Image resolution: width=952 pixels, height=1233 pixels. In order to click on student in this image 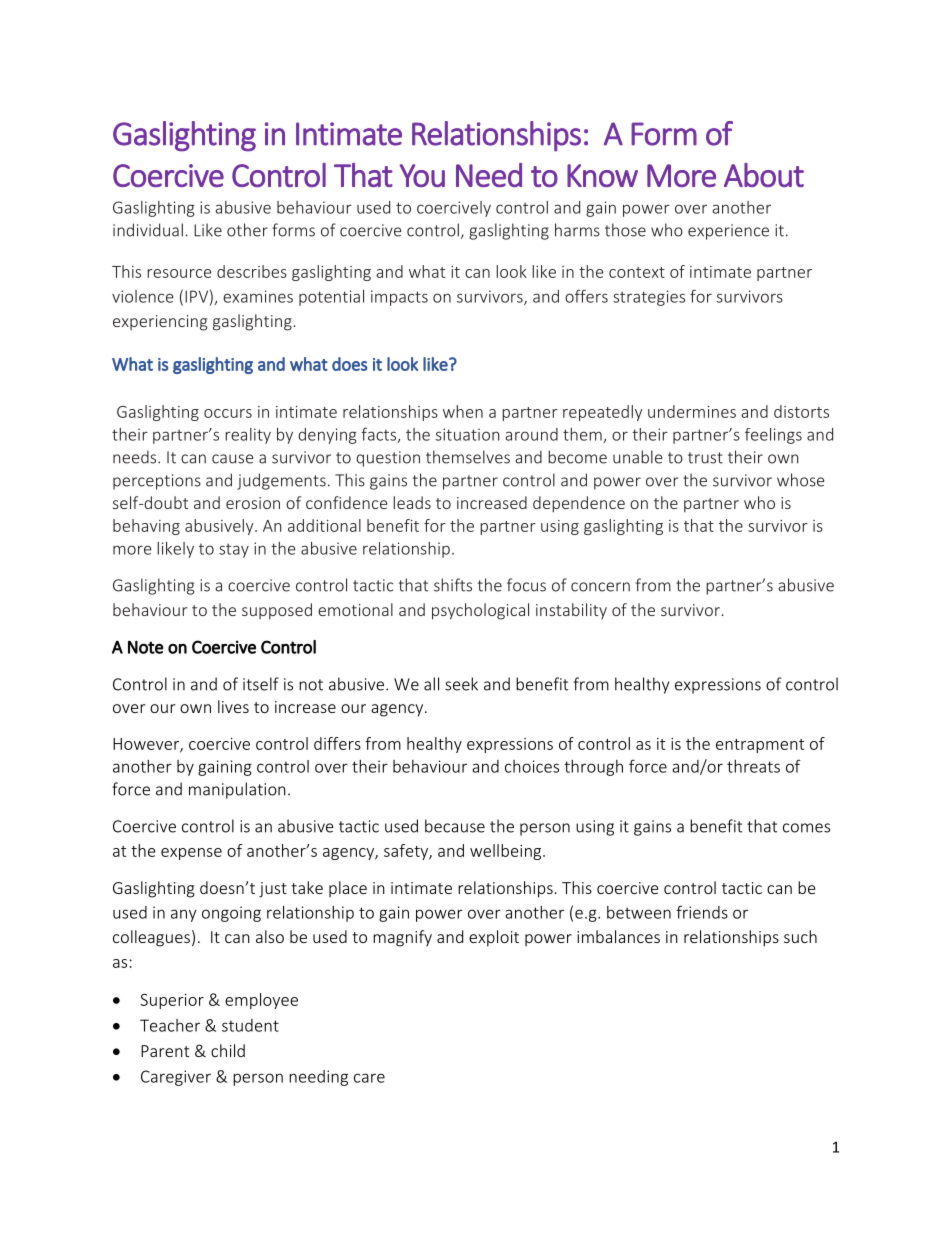, I will do `click(250, 1025)`.
